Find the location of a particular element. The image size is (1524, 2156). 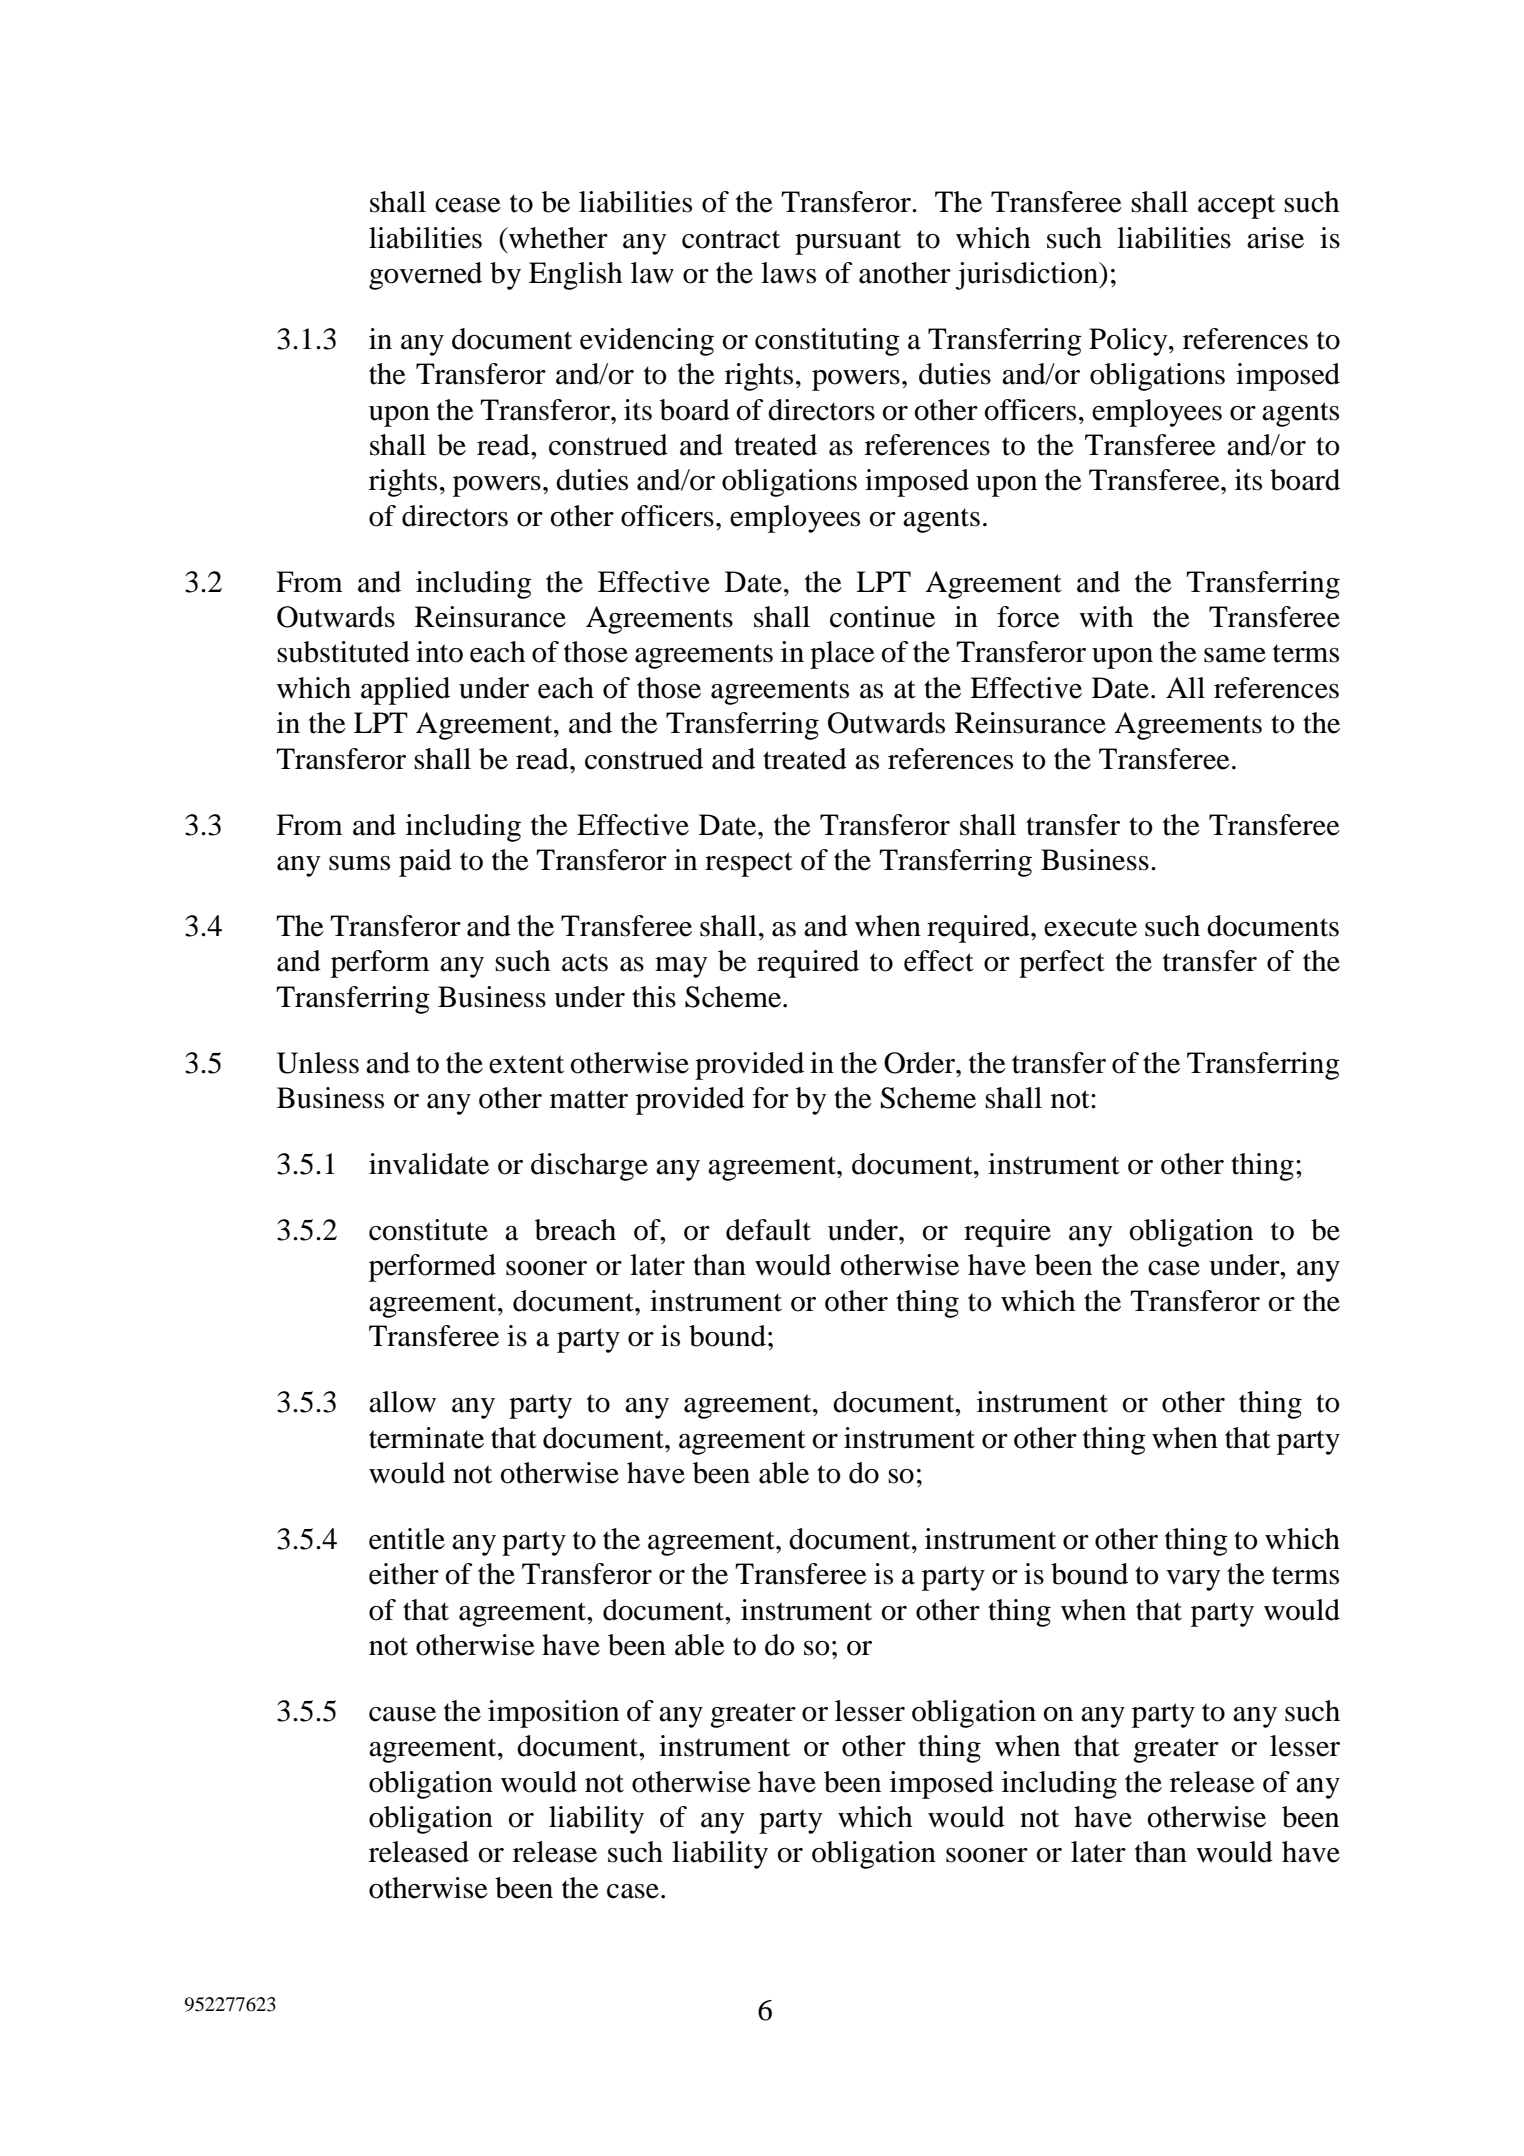

imposition is located at coordinates (553, 1714).
